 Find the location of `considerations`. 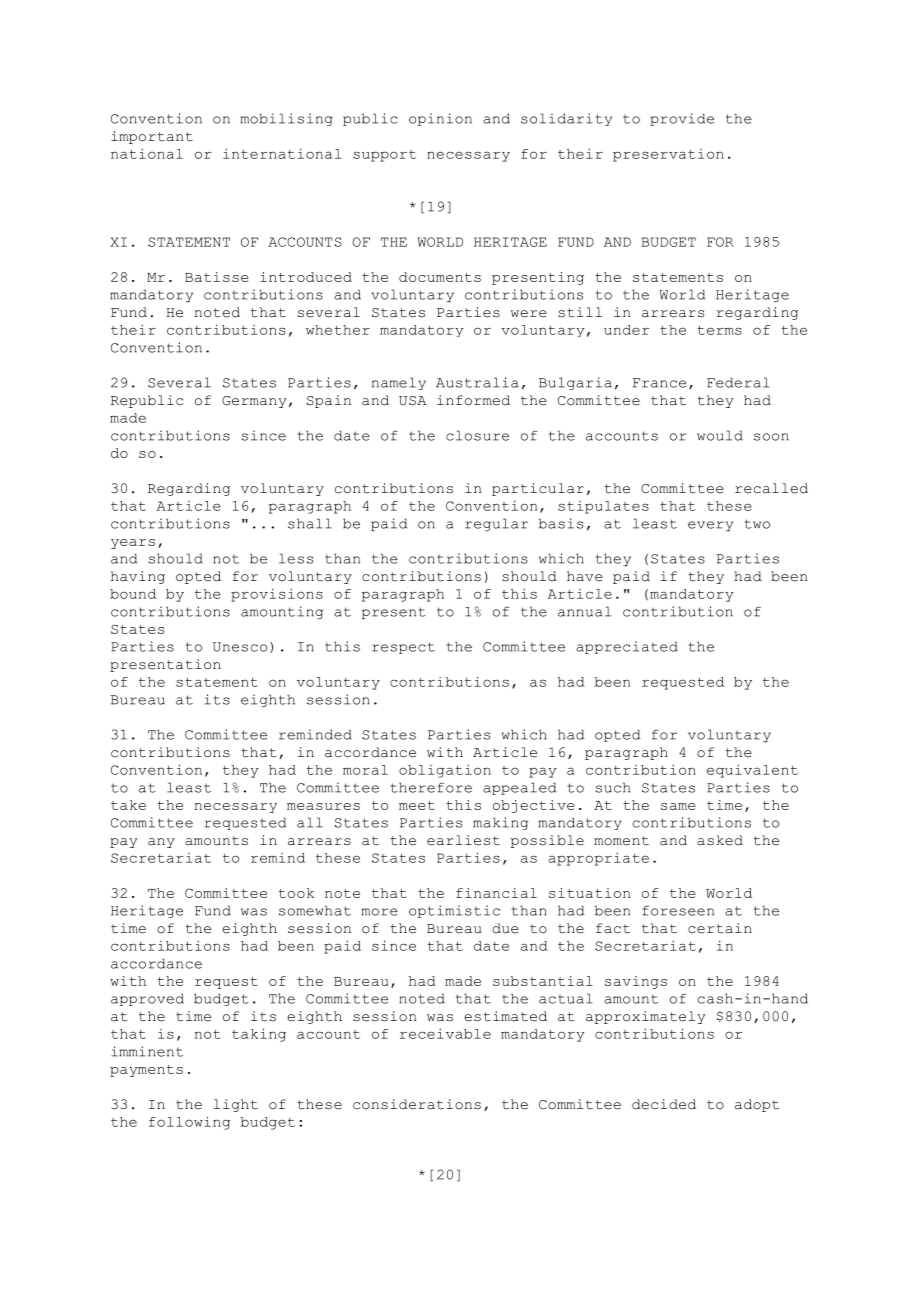

considerations is located at coordinates (417, 1104).
